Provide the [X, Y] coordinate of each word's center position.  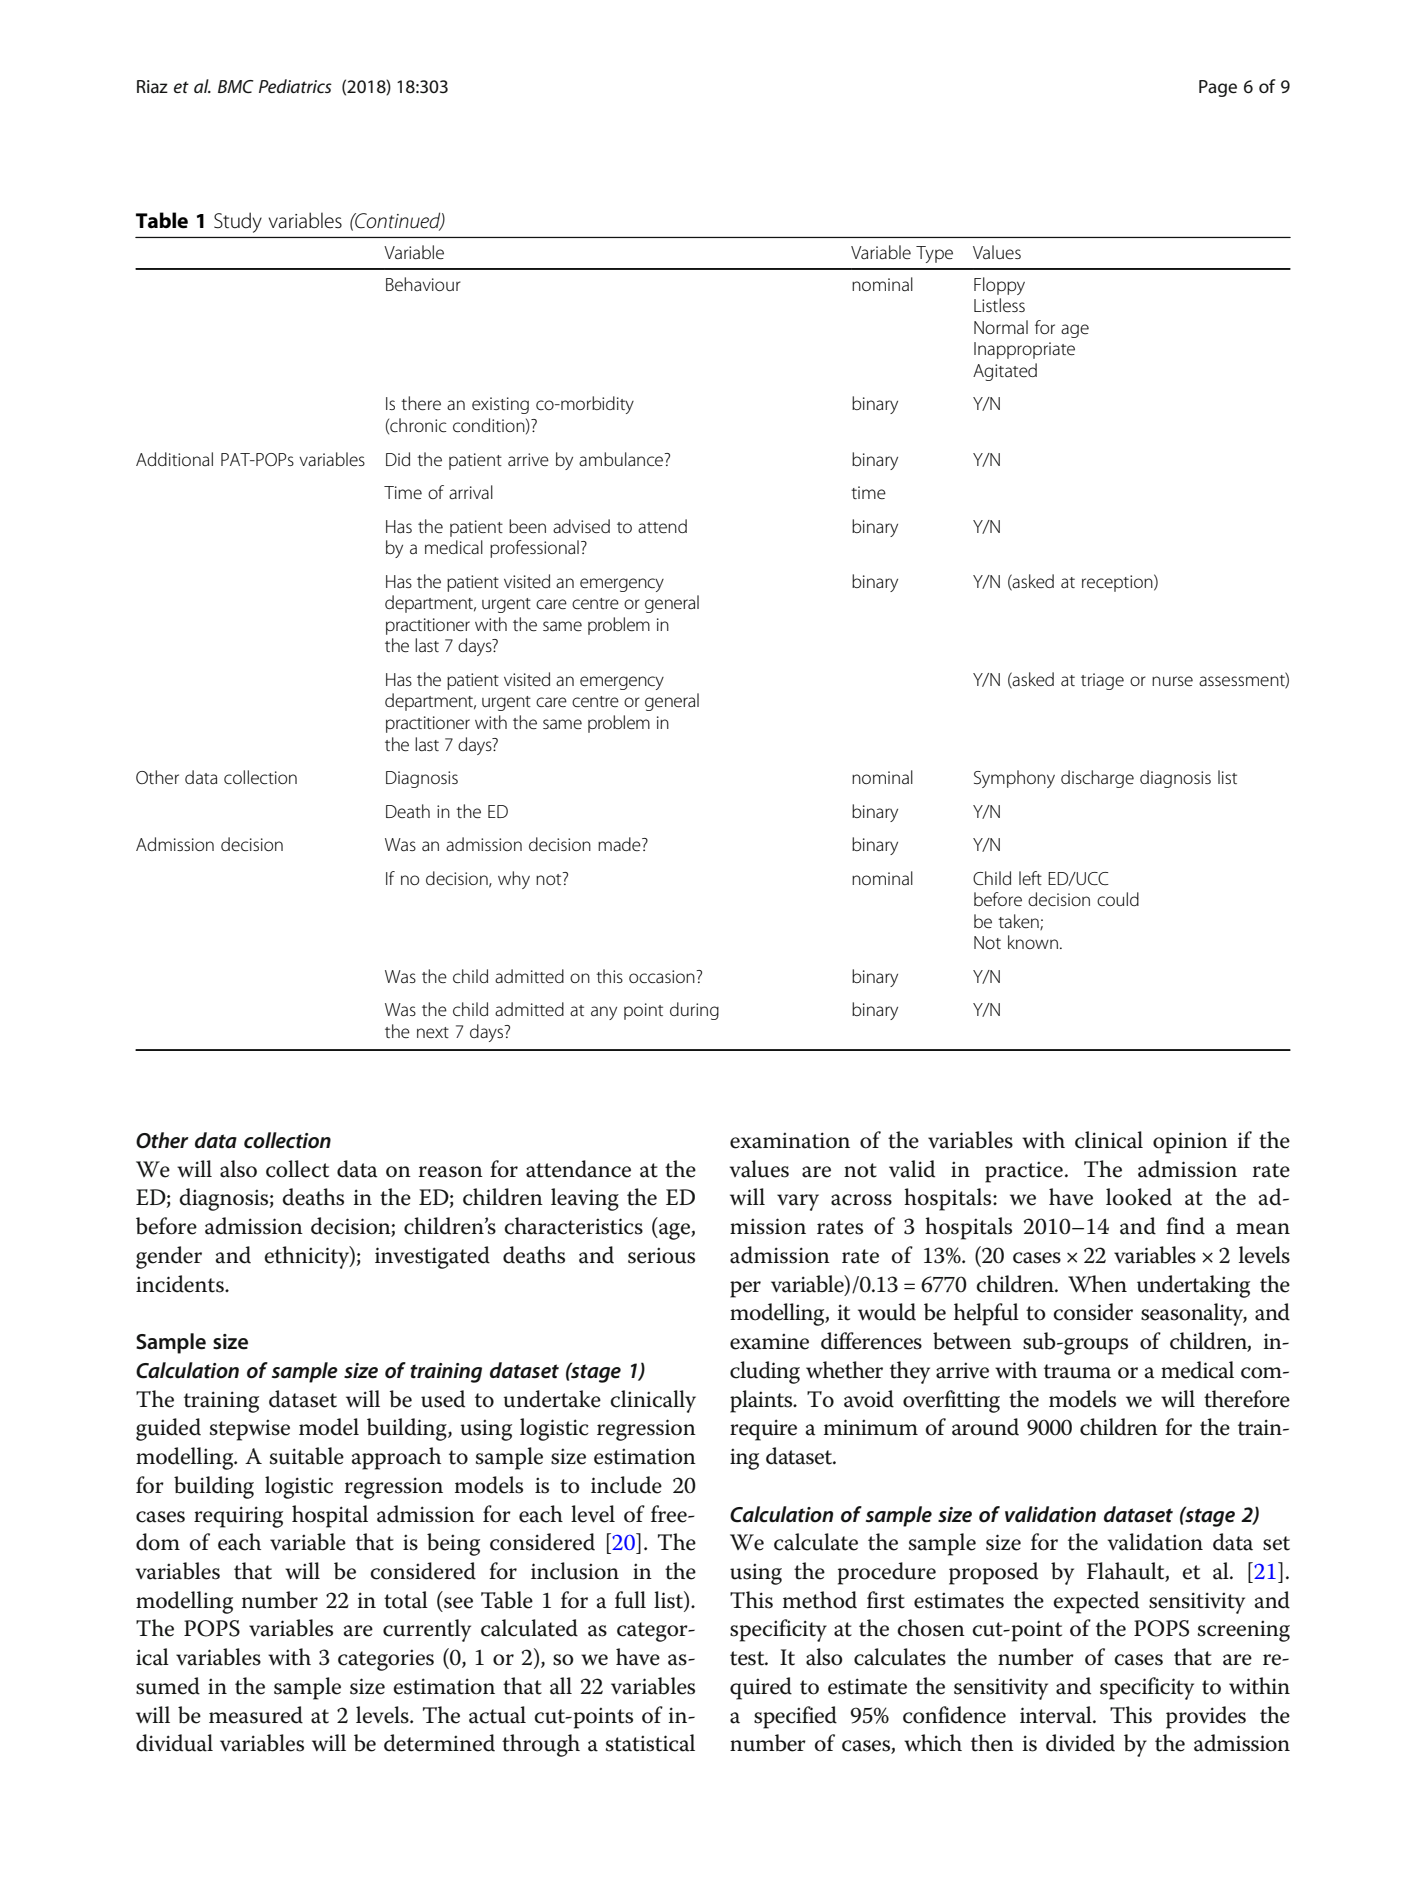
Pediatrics [295, 86]
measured [256, 1715]
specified [795, 1717]
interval [1057, 1715]
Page [1218, 88]
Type [934, 254]
